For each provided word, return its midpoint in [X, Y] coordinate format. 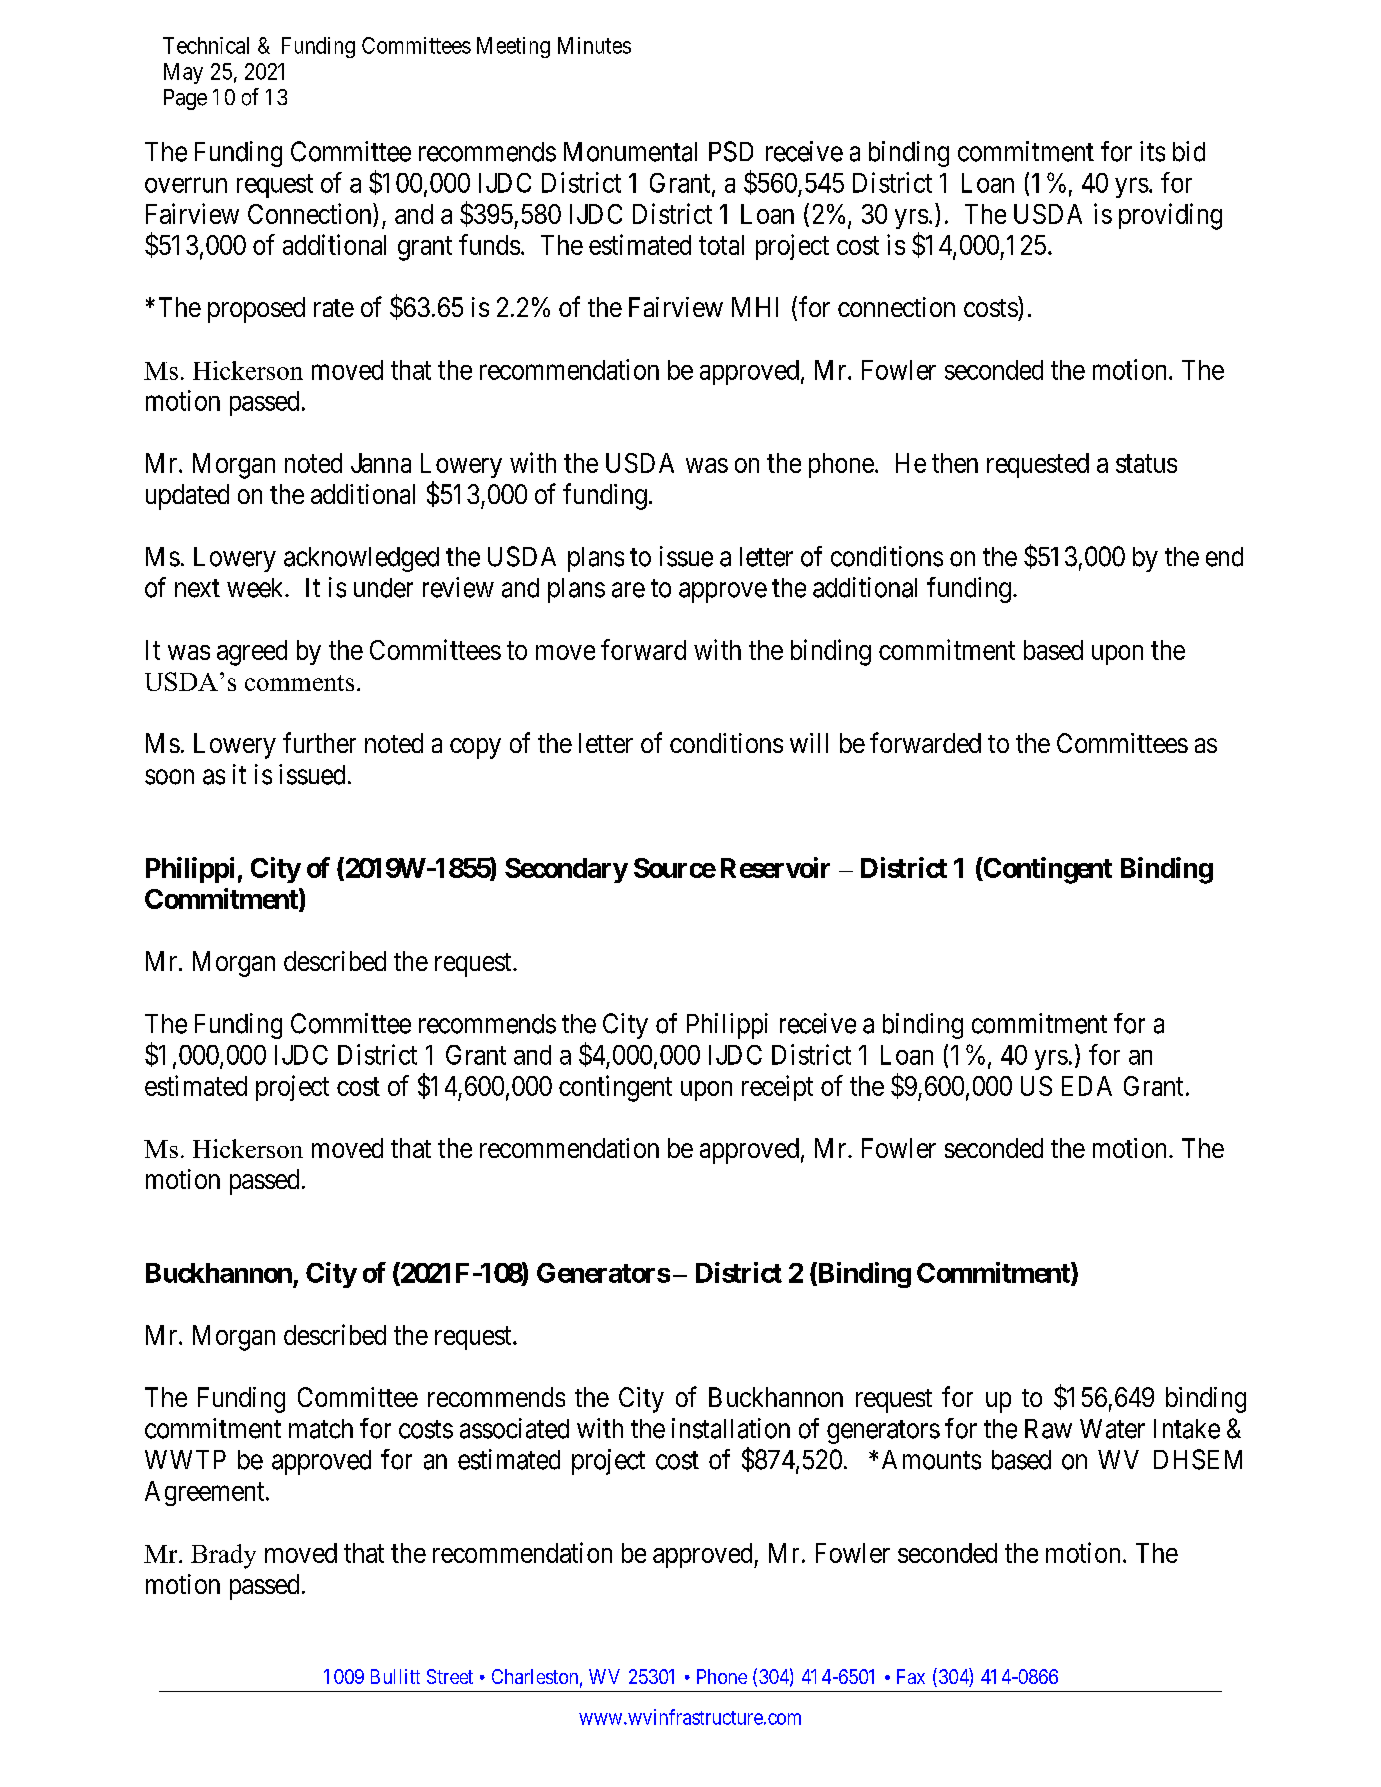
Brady [223, 1556]
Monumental [630, 152]
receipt [777, 1088]
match [321, 1429]
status [1146, 464]
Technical [206, 45]
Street [450, 1676]
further [319, 742]
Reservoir [775, 867]
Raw [1048, 1429]
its [1152, 151]
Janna [381, 463]
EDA [1087, 1086]
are [628, 590]
